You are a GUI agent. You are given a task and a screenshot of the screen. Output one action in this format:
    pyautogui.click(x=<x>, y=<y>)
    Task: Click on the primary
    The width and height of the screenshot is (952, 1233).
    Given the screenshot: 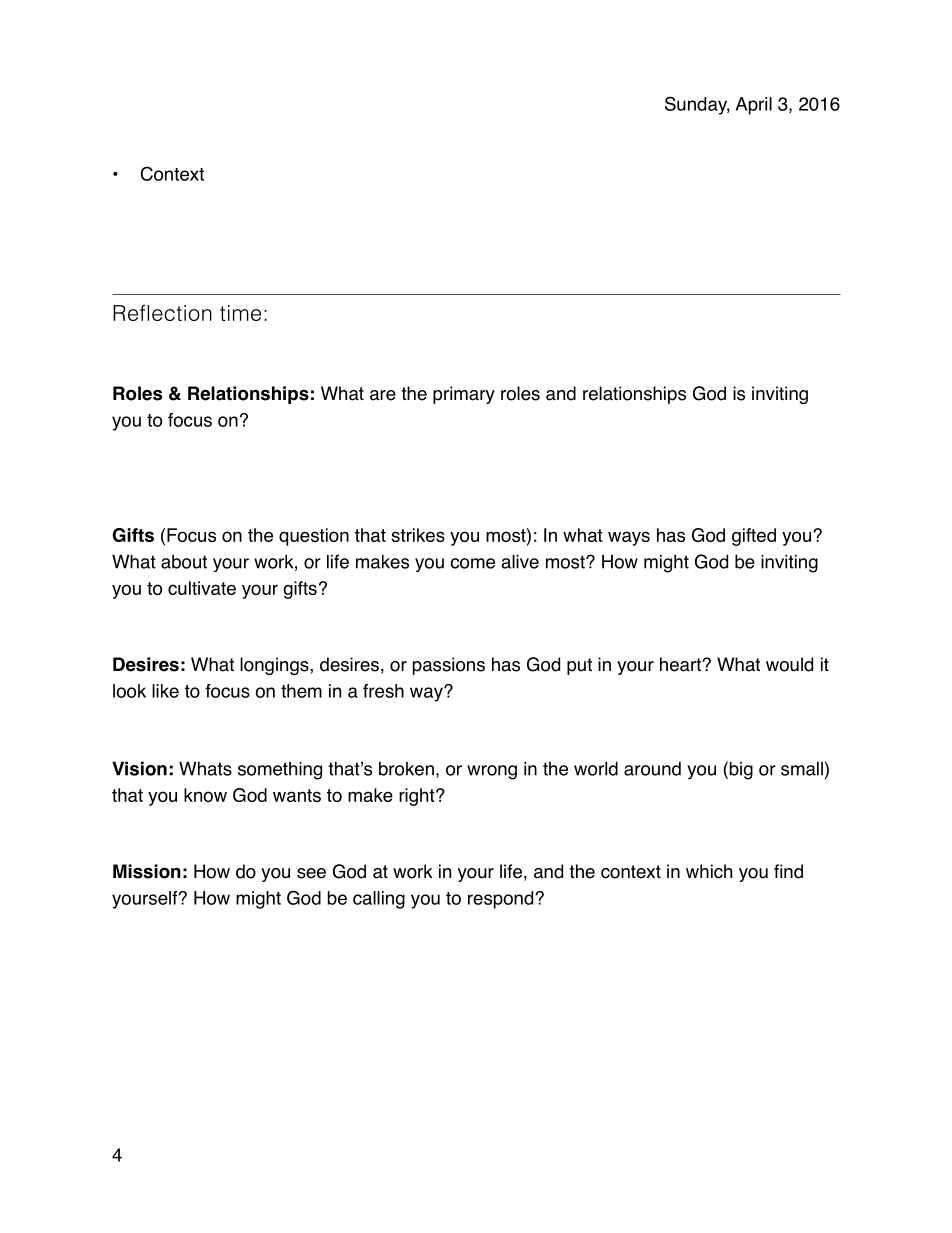 What is the action you would take?
    pyautogui.click(x=464, y=395)
